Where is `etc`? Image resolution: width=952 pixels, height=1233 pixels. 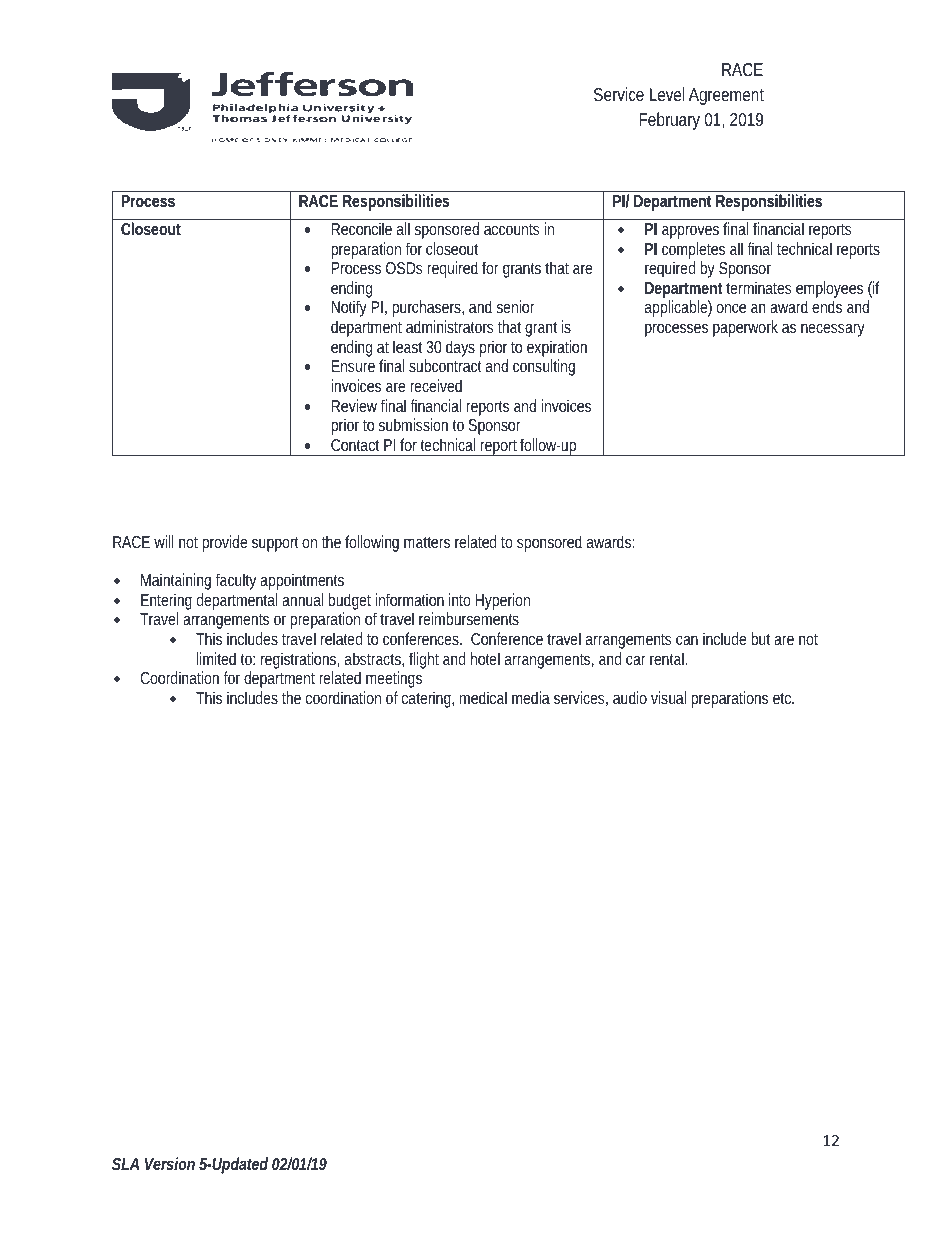 etc is located at coordinates (783, 698).
